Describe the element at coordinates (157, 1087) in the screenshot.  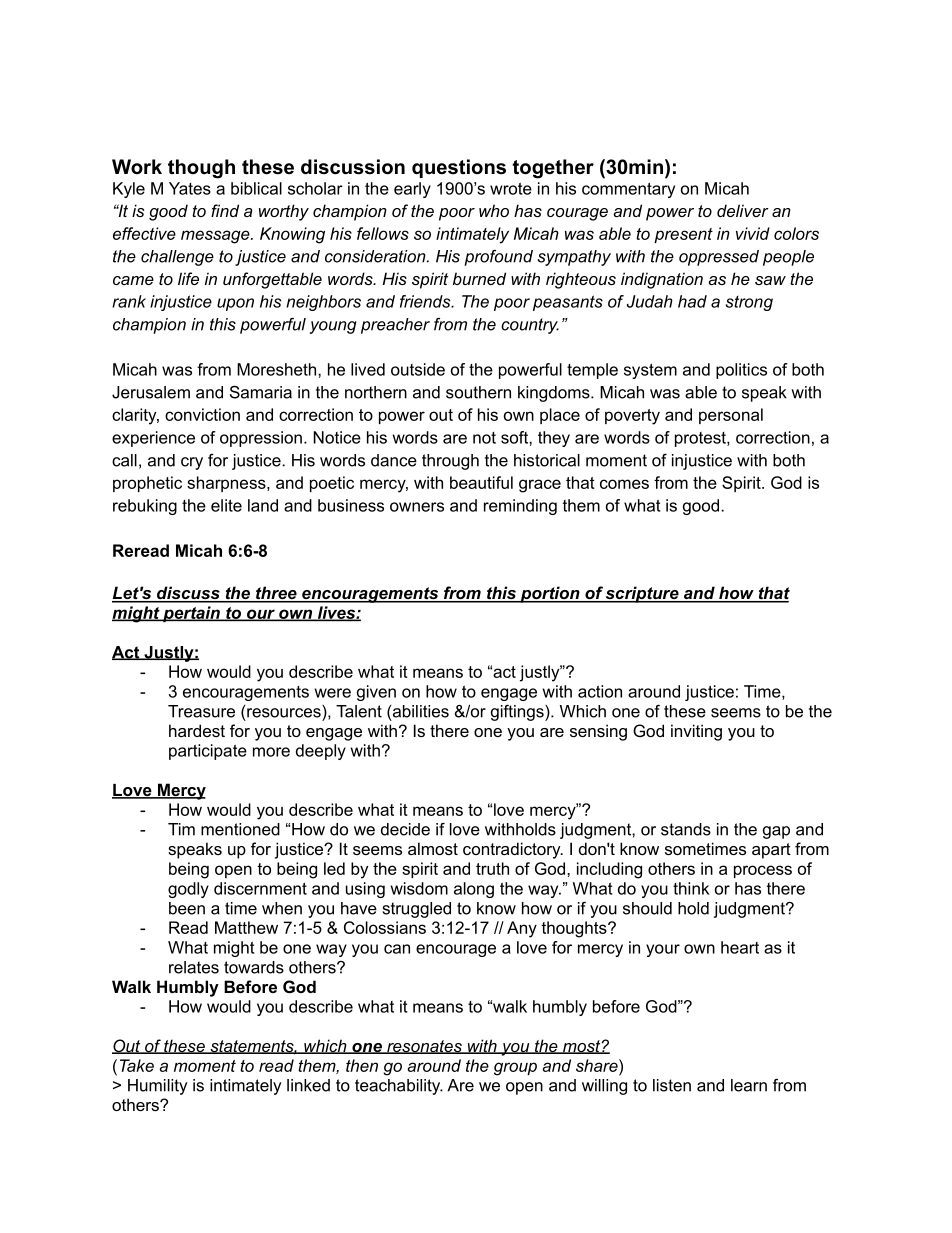
I see `Humility` at that location.
